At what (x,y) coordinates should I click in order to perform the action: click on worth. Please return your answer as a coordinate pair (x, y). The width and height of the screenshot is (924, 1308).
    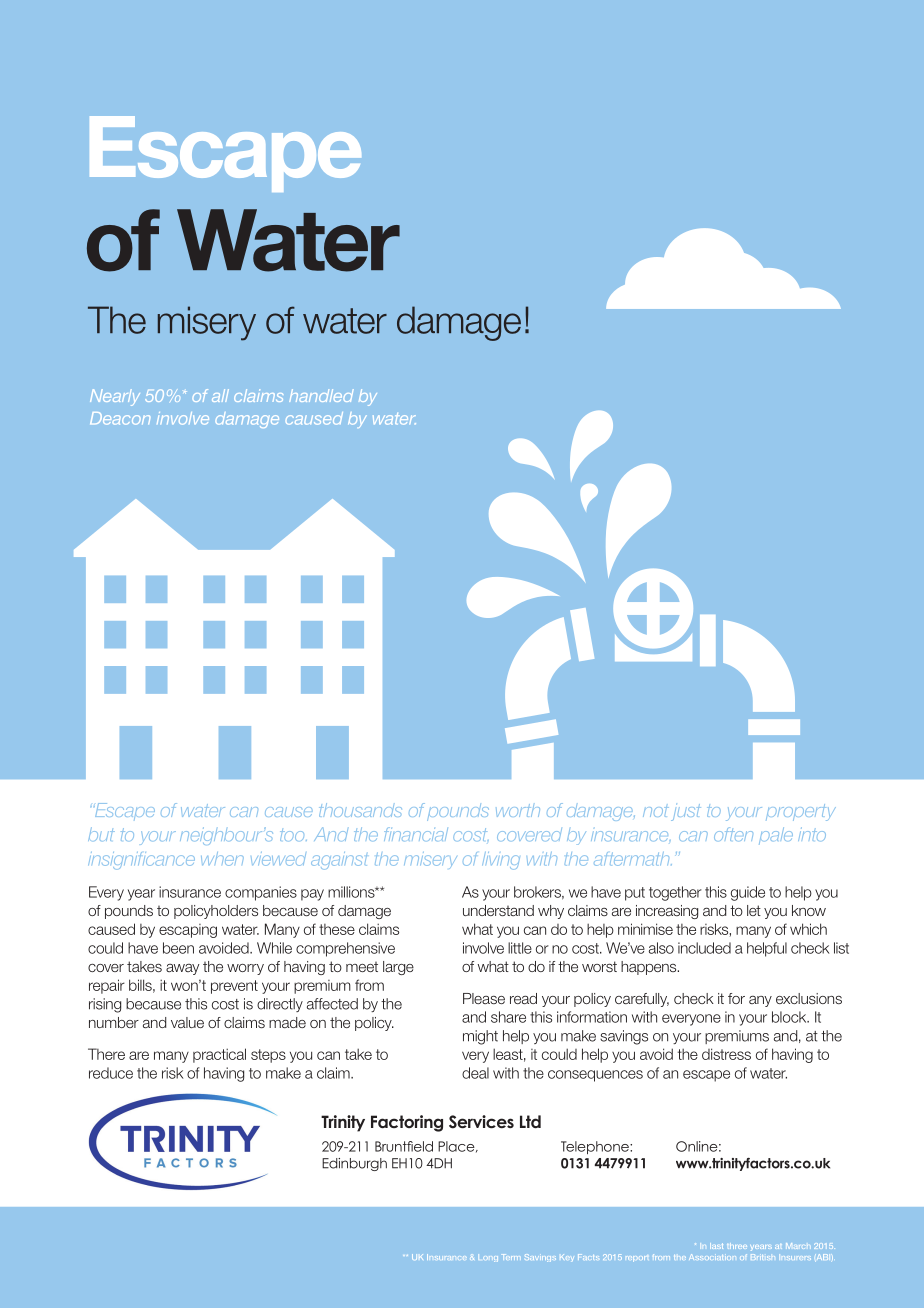
    Looking at the image, I should click on (518, 810).
